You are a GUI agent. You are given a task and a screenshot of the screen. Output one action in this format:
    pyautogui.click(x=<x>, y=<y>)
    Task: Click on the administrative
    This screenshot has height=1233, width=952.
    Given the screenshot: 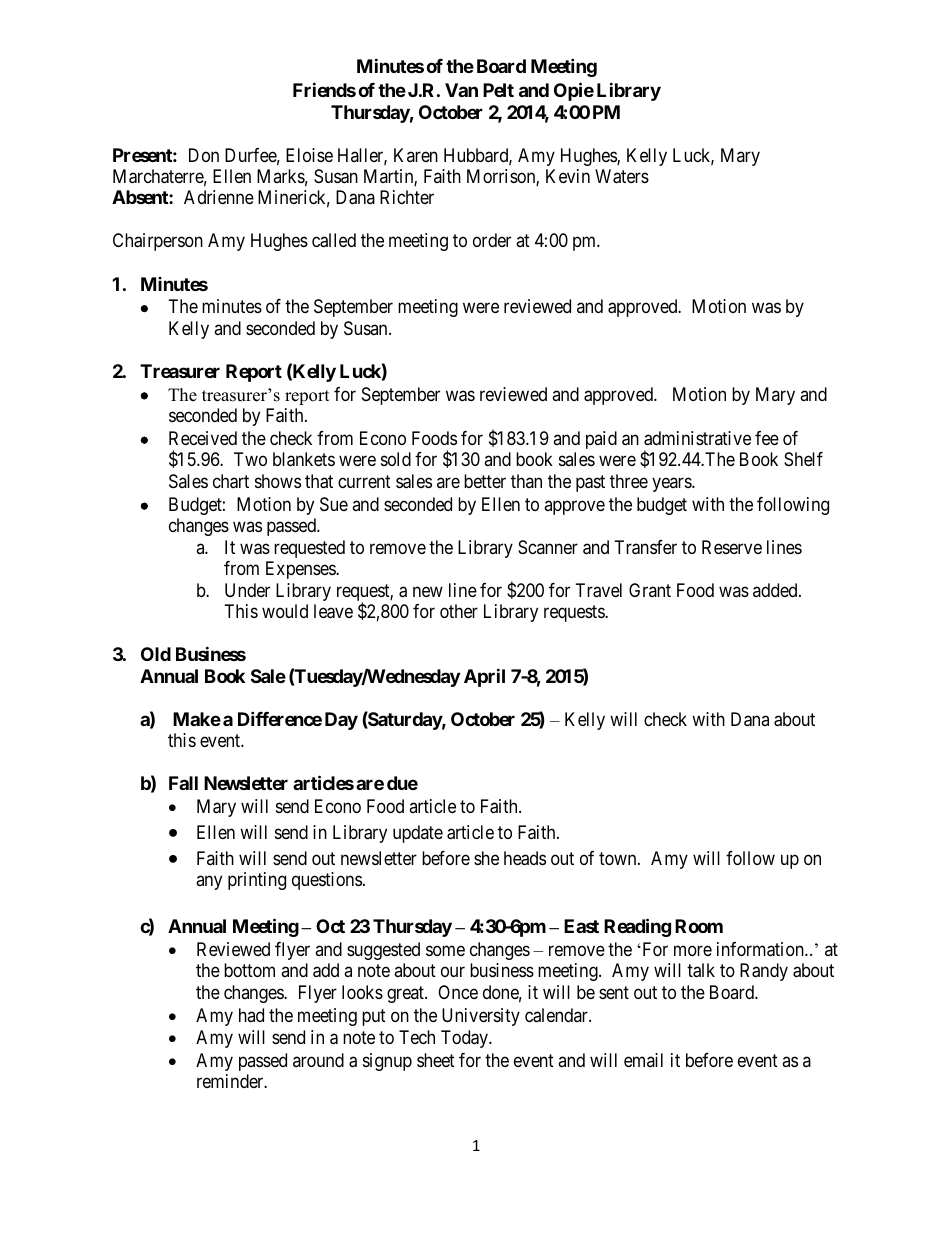 What is the action you would take?
    pyautogui.click(x=697, y=438)
